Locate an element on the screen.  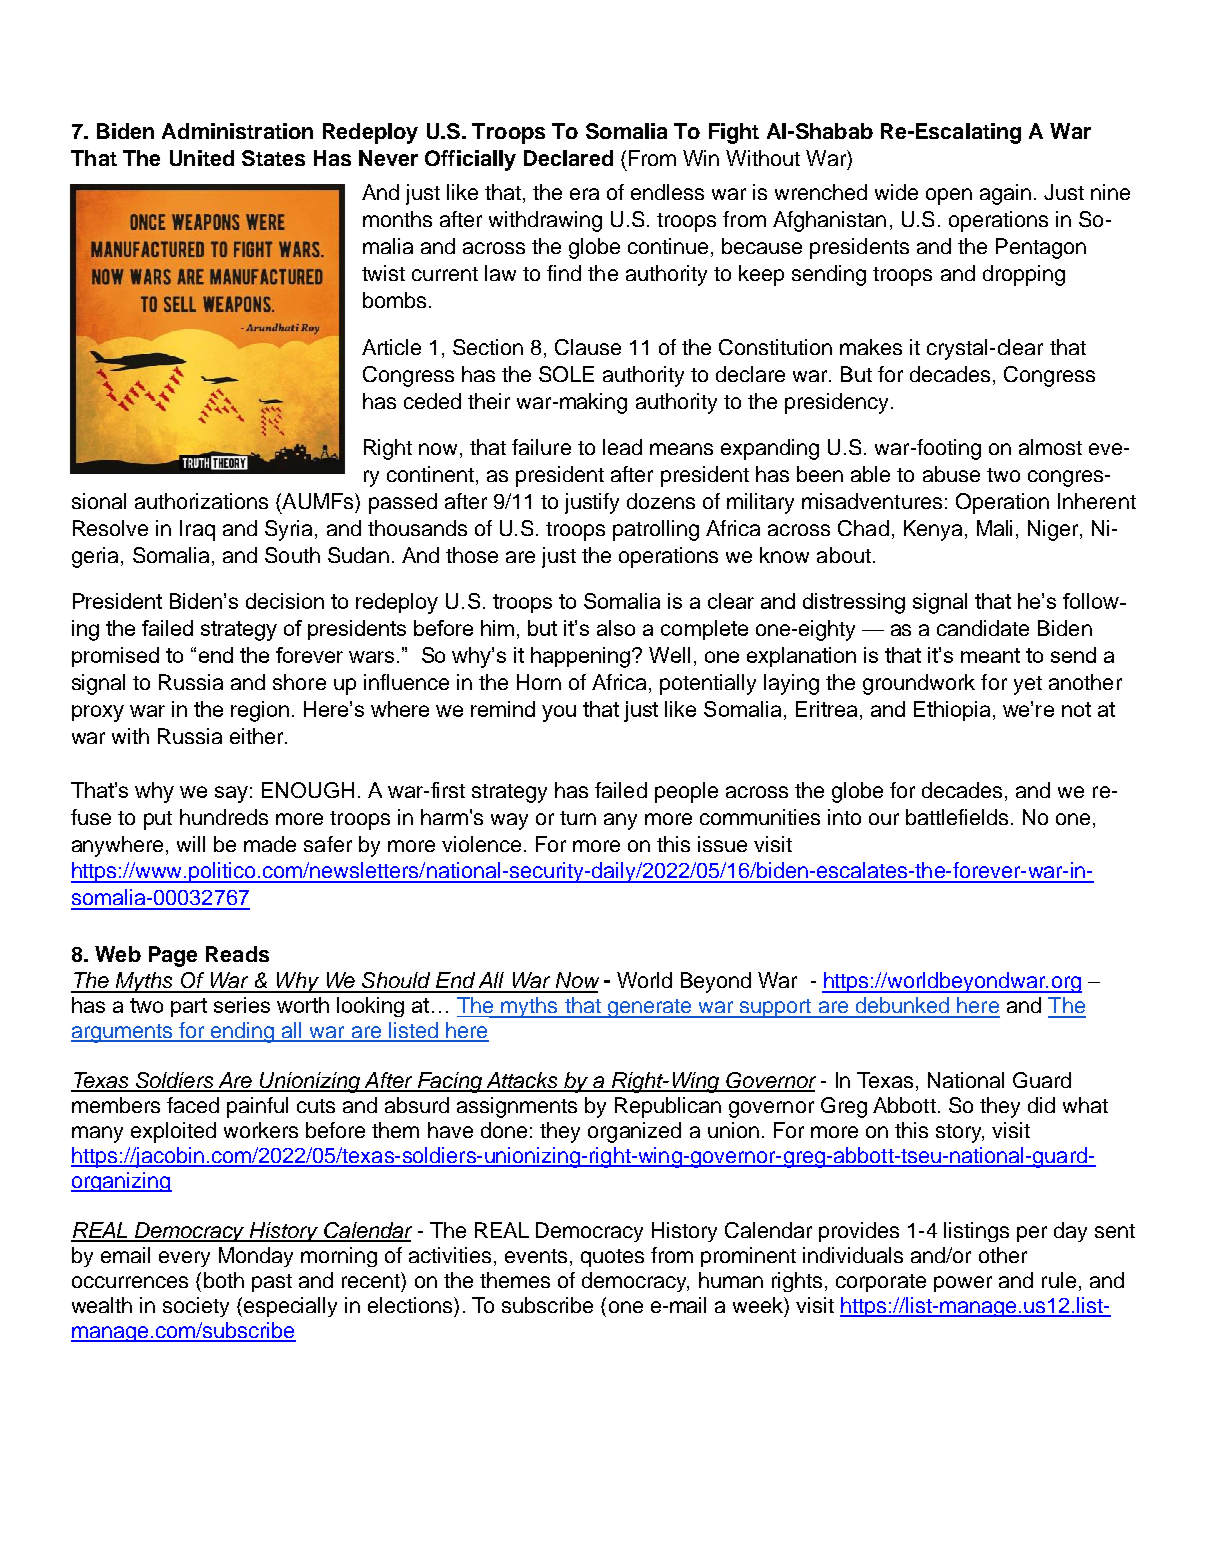
endless is located at coordinates (667, 192).
